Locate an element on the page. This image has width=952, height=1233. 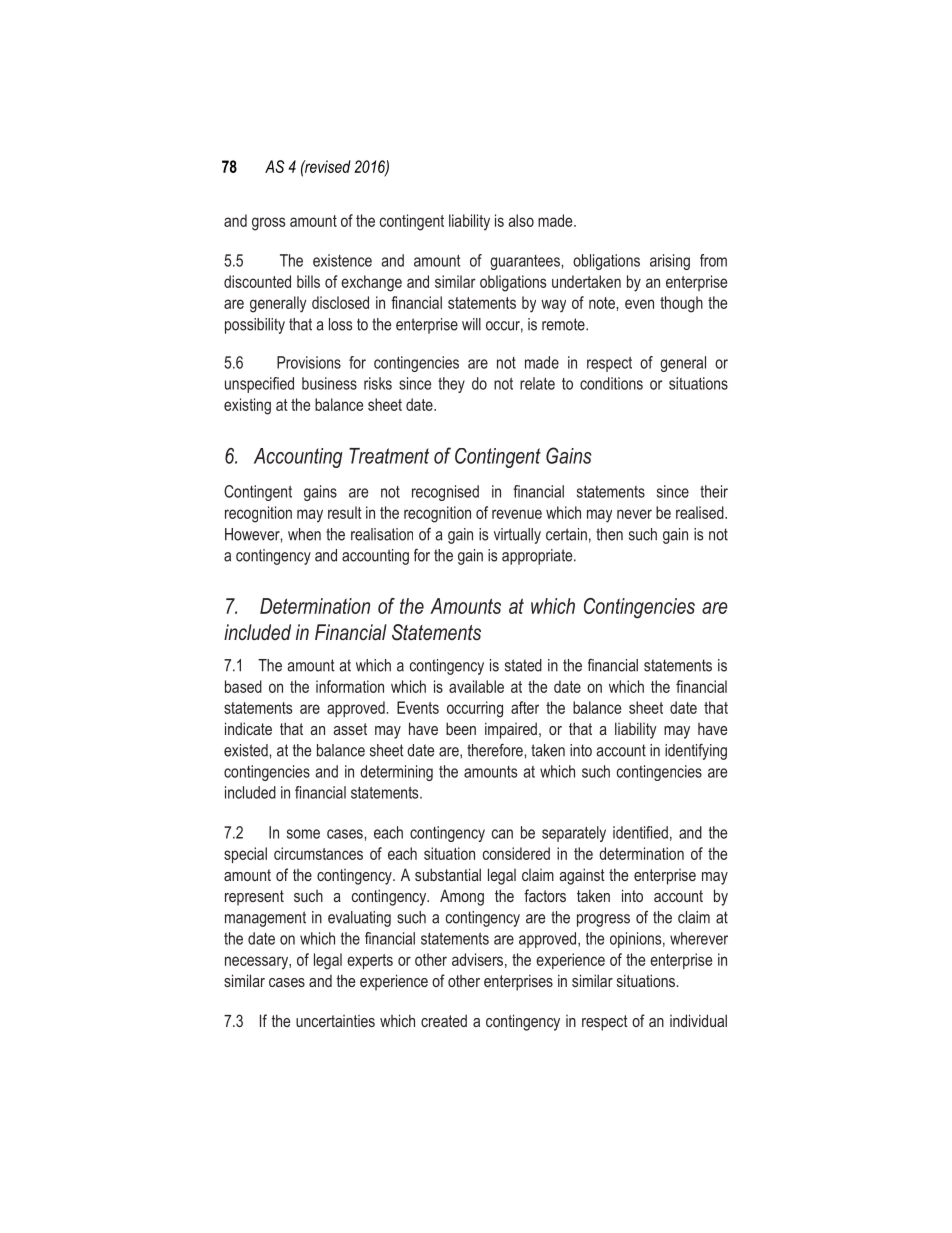
some is located at coordinates (303, 834).
